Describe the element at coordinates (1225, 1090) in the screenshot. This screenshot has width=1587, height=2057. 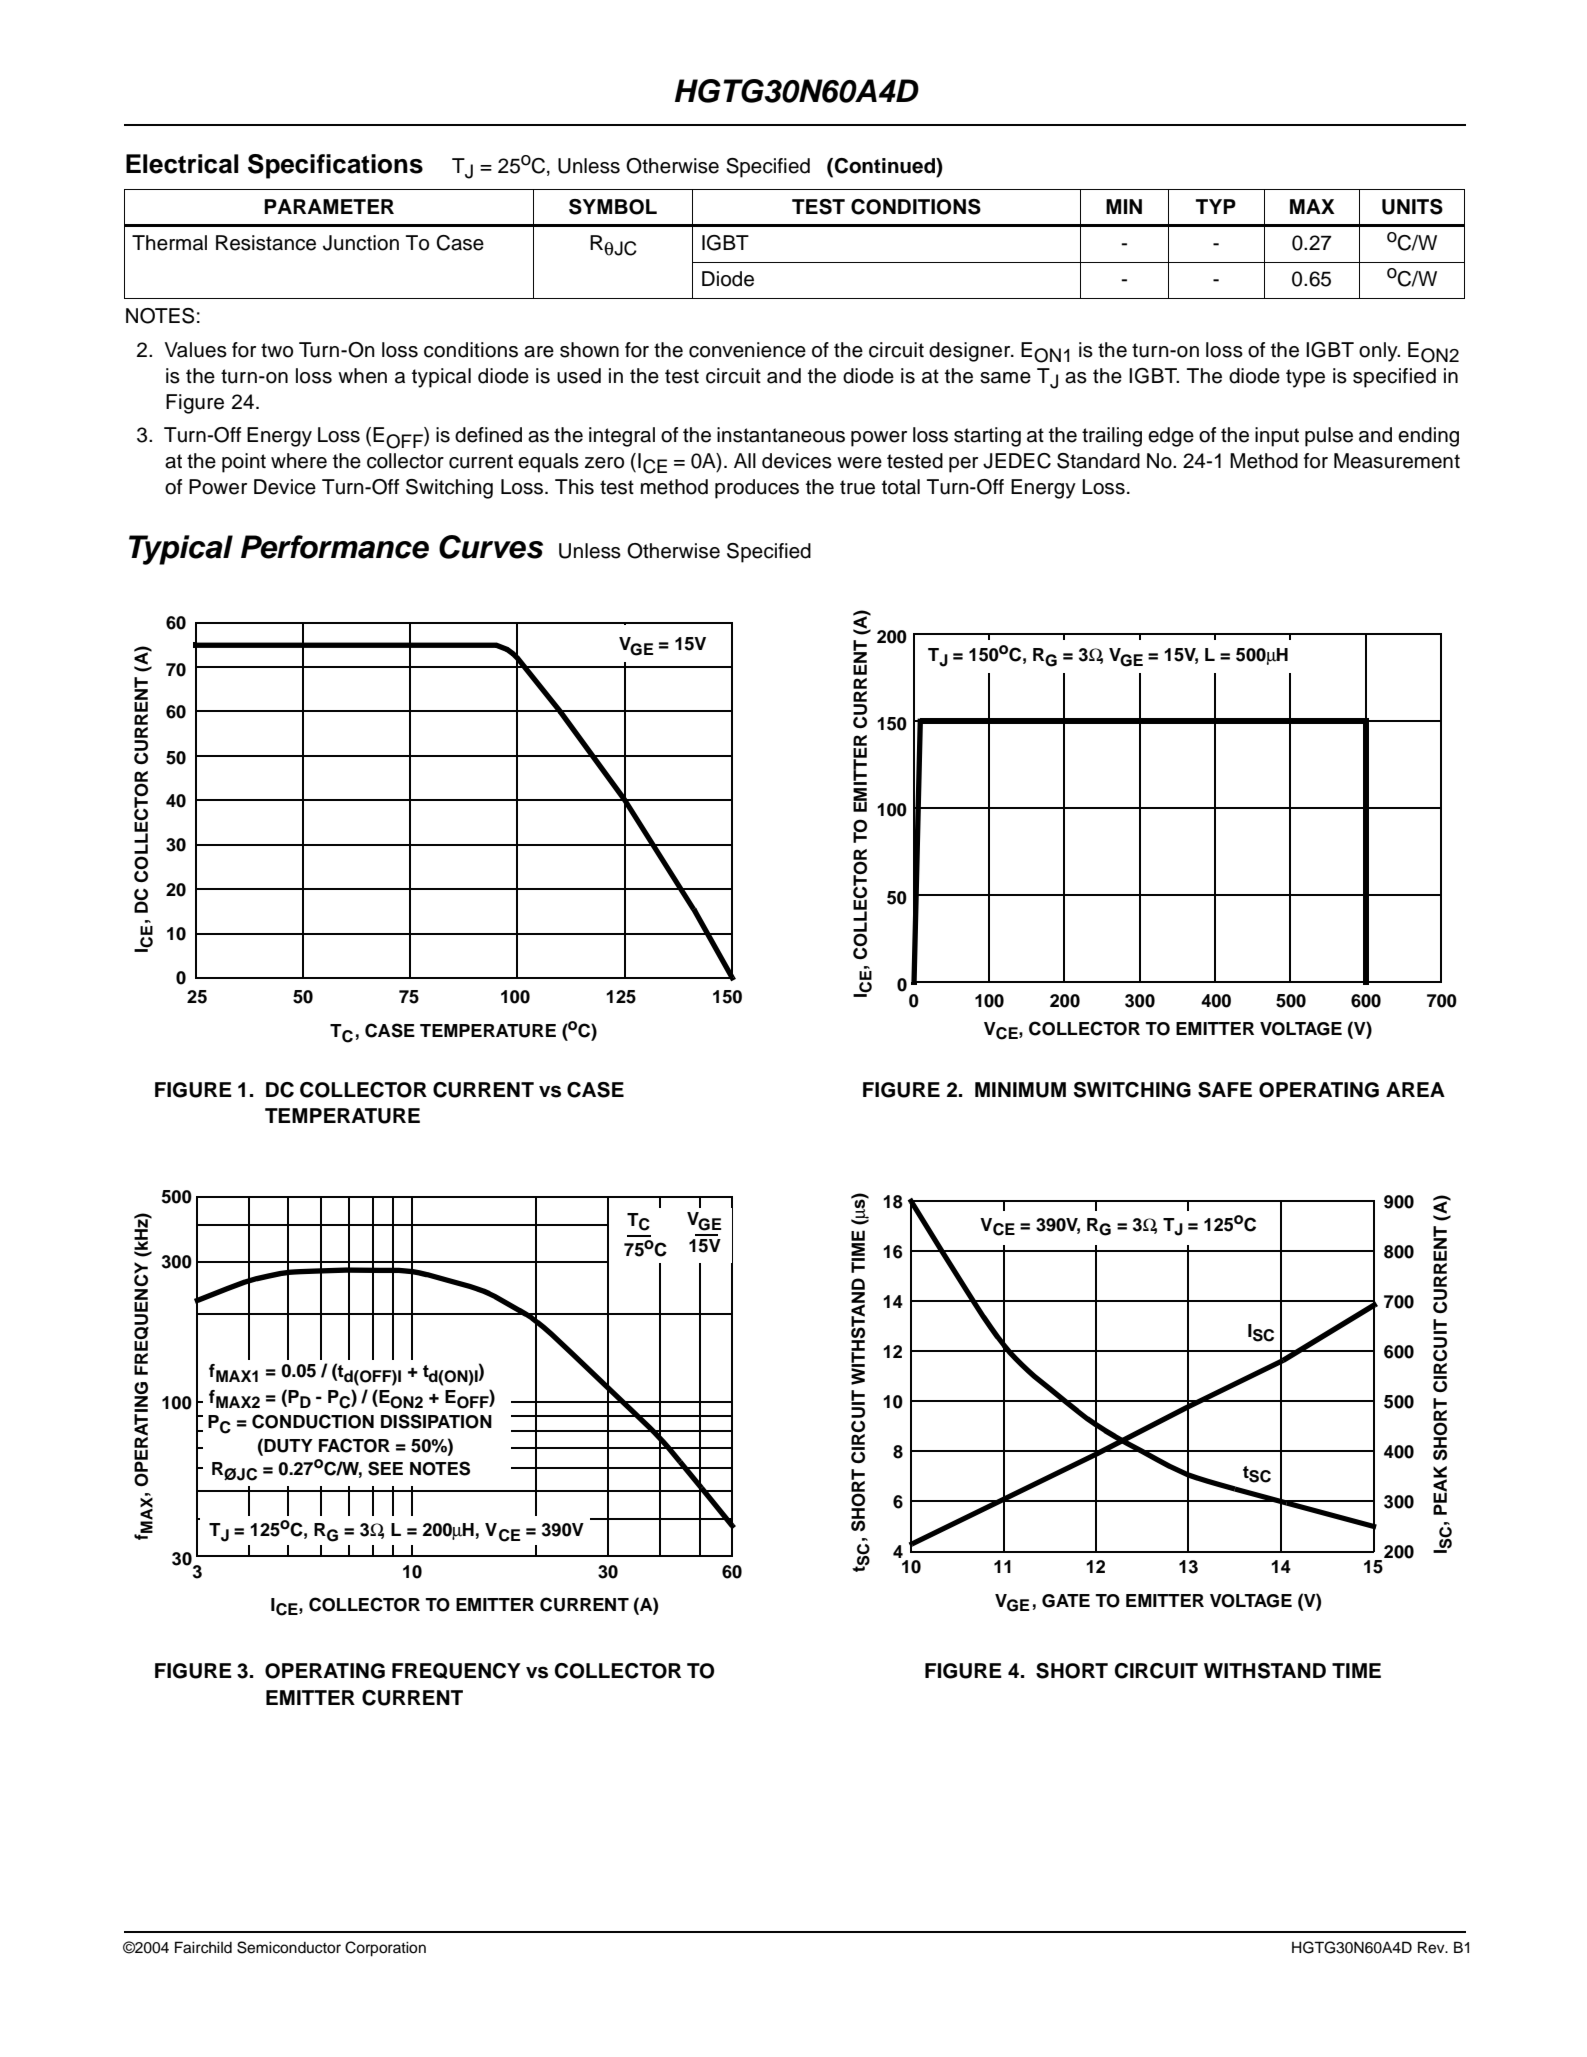
I see `SAFE` at that location.
